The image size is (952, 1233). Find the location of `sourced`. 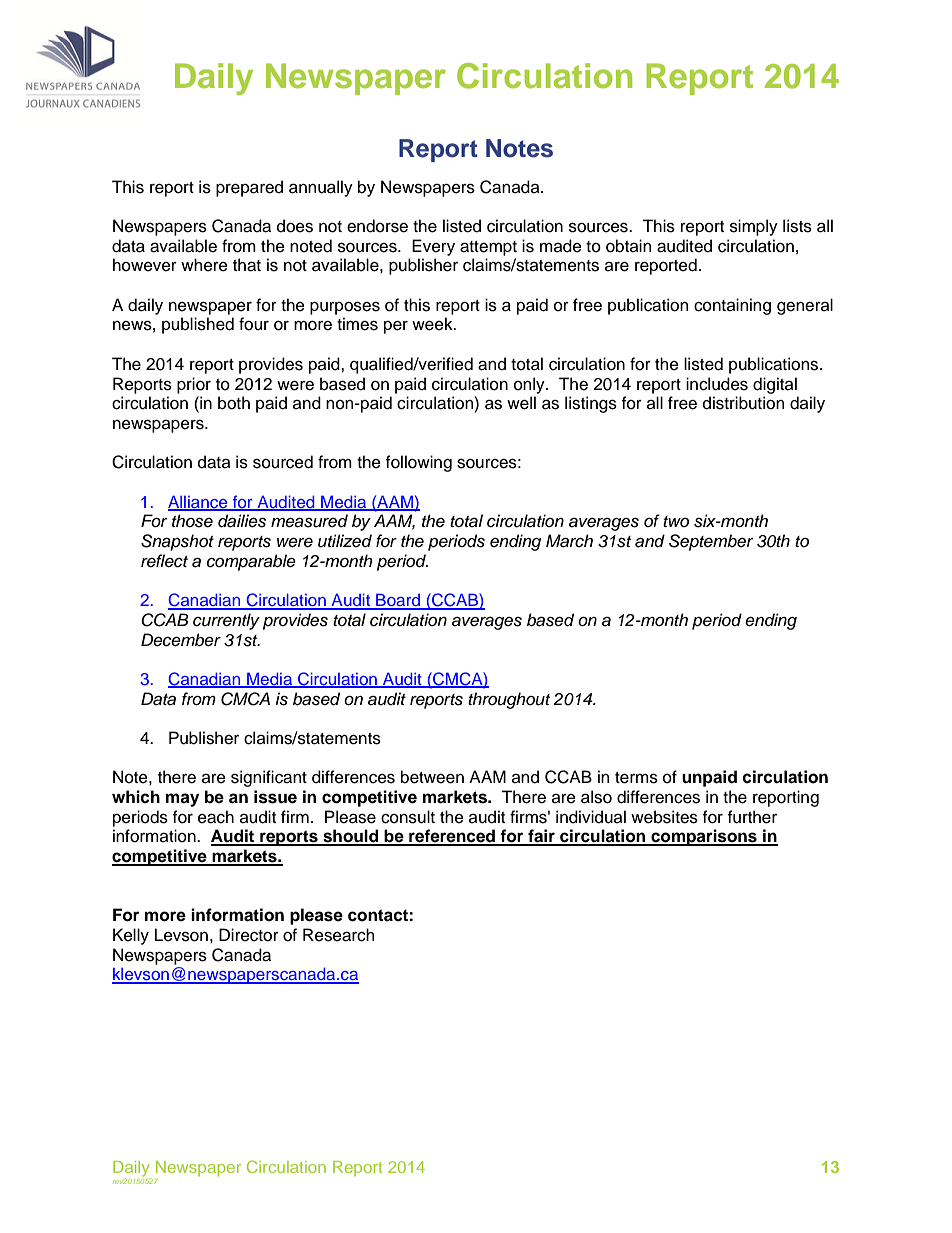

sourced is located at coordinates (283, 462).
